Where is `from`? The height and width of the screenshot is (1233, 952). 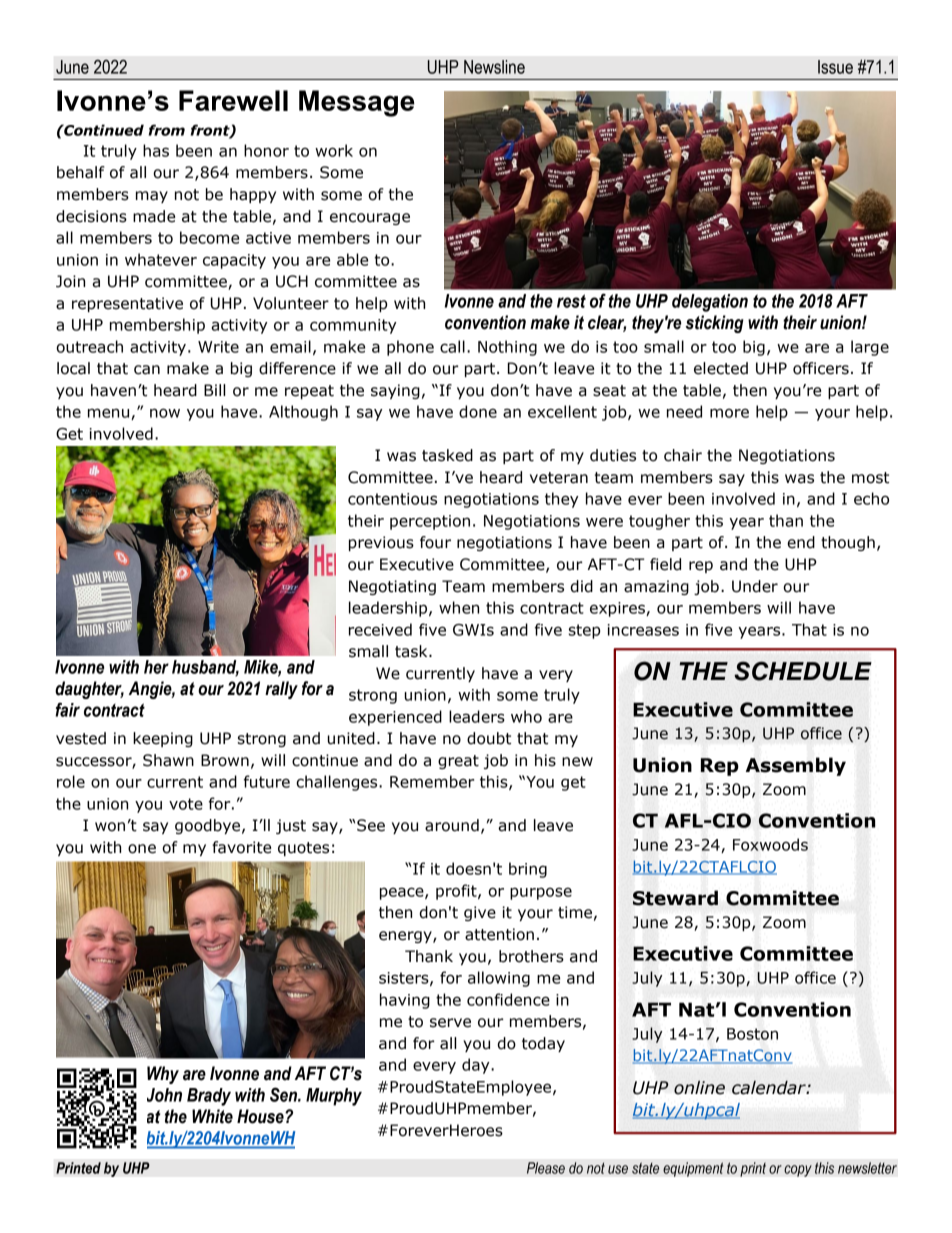
from is located at coordinates (167, 130).
